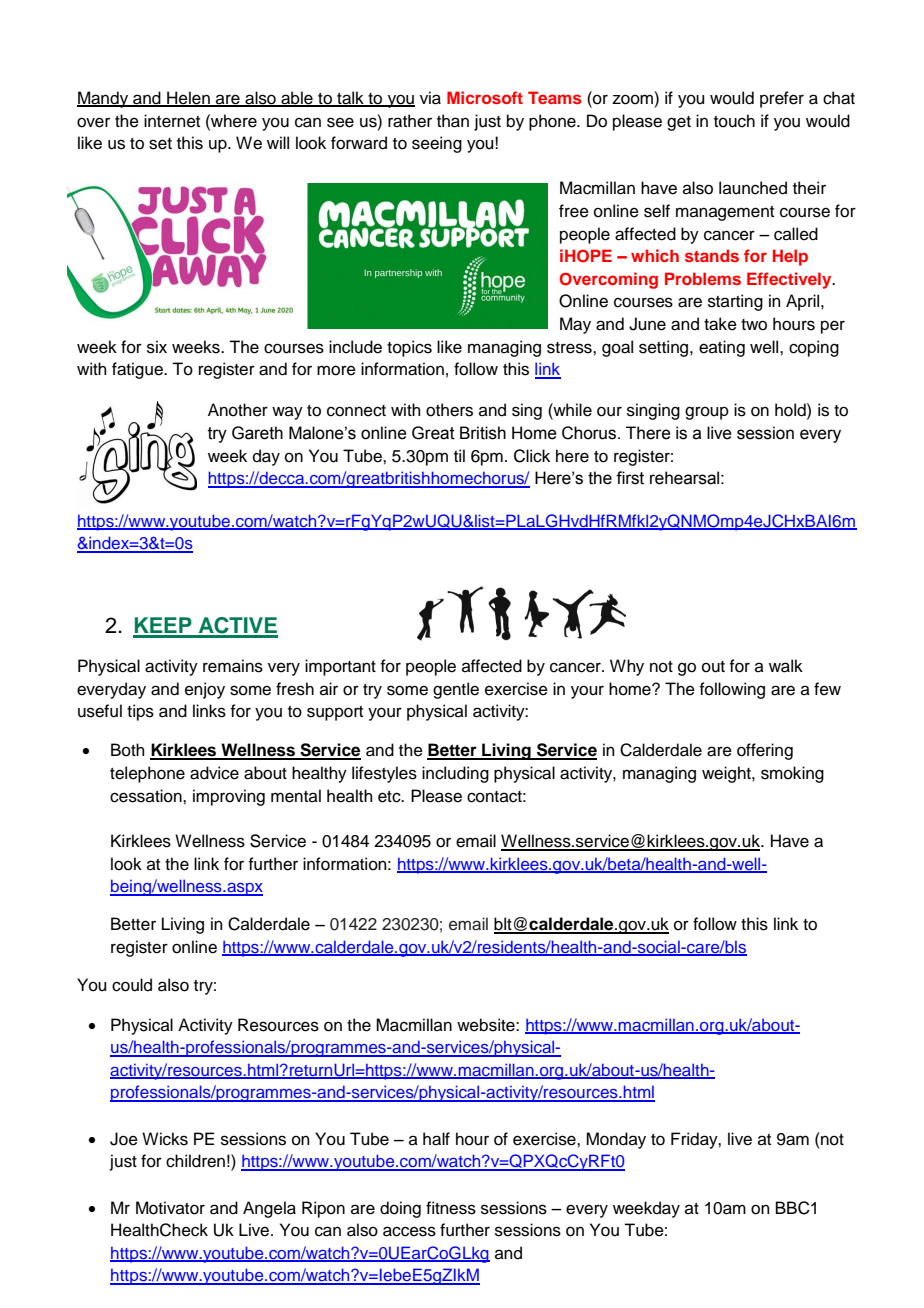  What do you see at coordinates (734, 121) in the screenshot?
I see `touch` at bounding box center [734, 121].
